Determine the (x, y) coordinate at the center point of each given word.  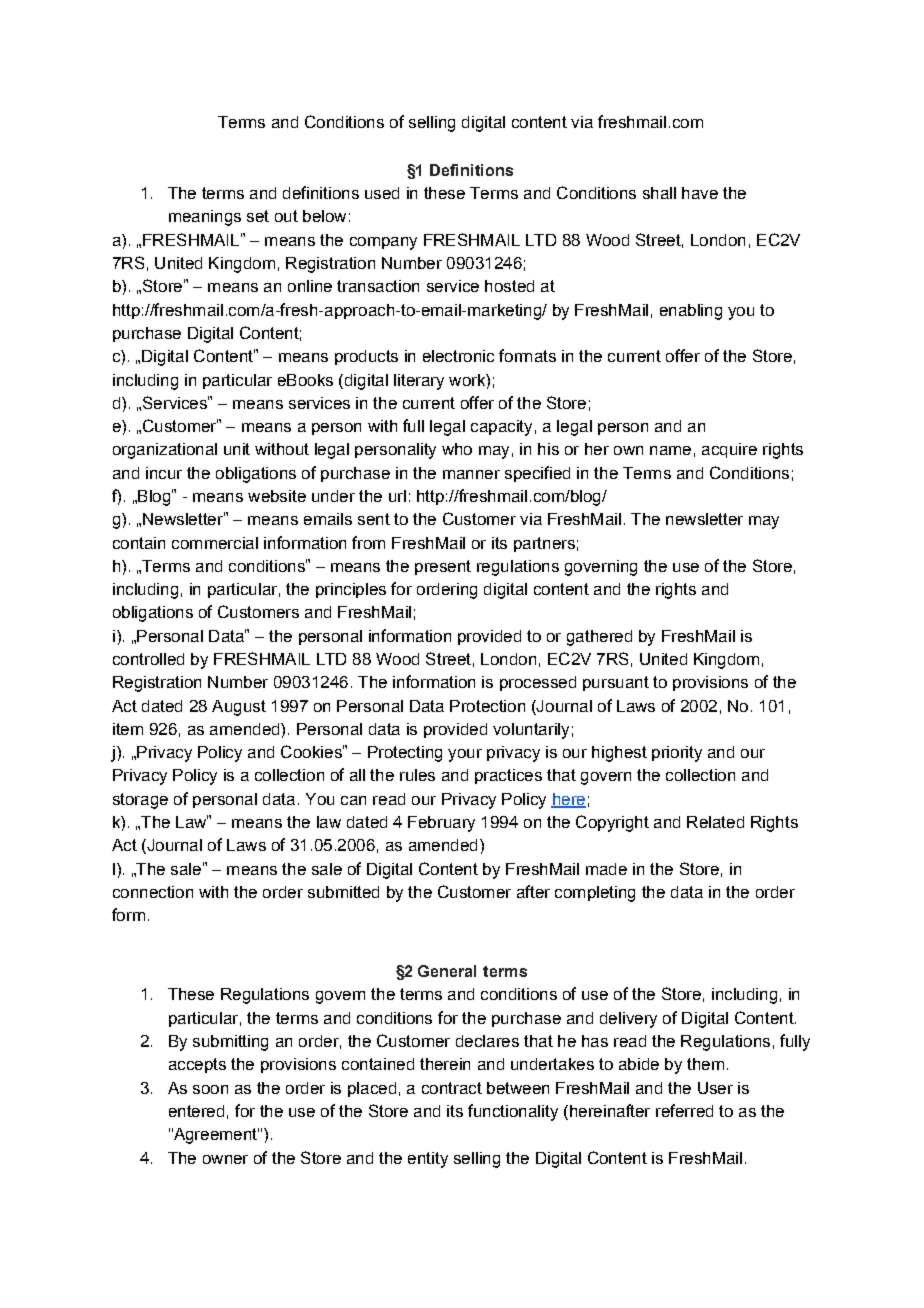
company (383, 243)
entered (196, 1111)
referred (684, 1110)
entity (428, 1160)
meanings (205, 218)
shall (659, 193)
